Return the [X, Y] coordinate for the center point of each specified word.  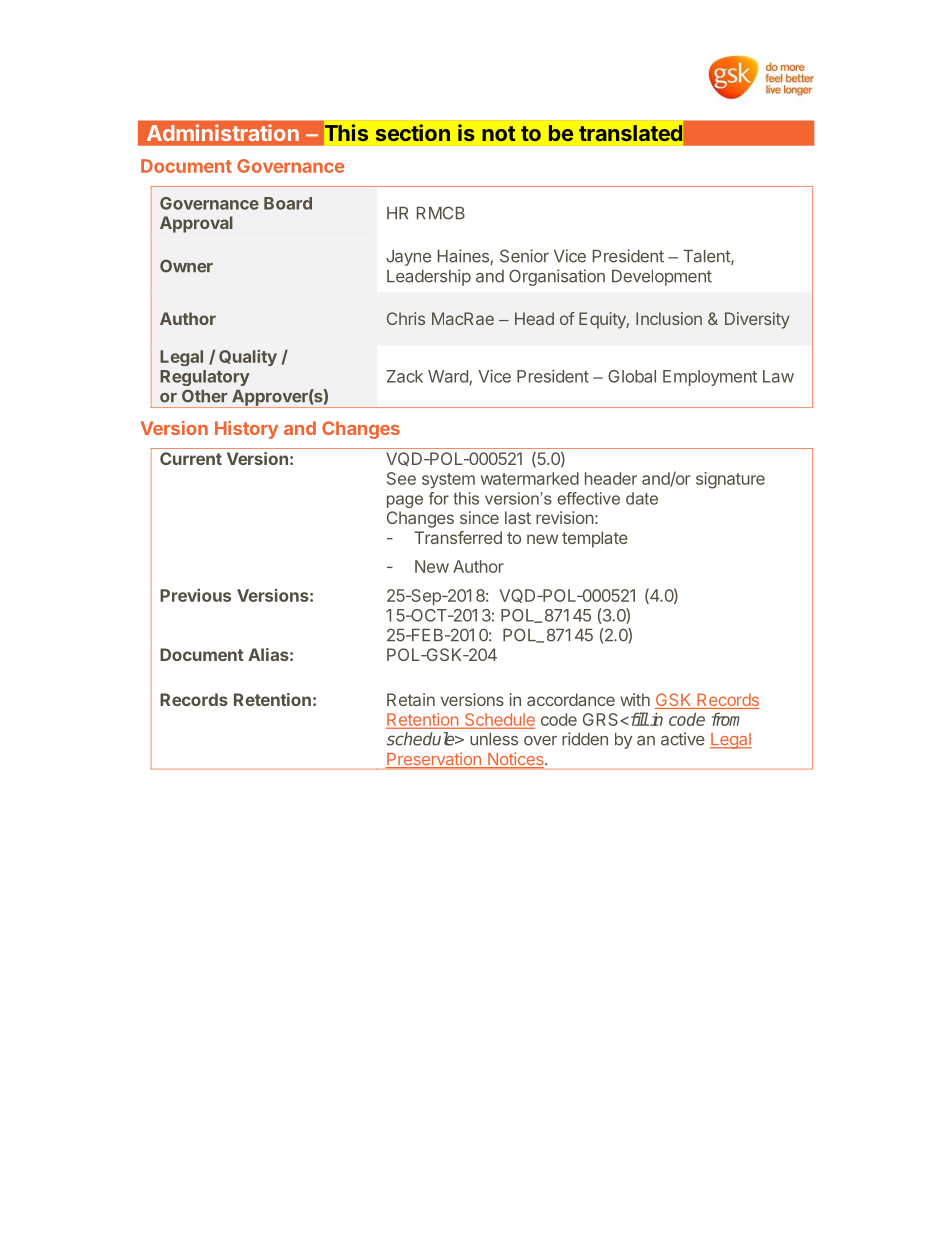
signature [730, 480]
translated [630, 133]
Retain [411, 699]
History [246, 430]
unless [494, 739]
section [413, 132]
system [448, 481]
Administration [223, 132]
